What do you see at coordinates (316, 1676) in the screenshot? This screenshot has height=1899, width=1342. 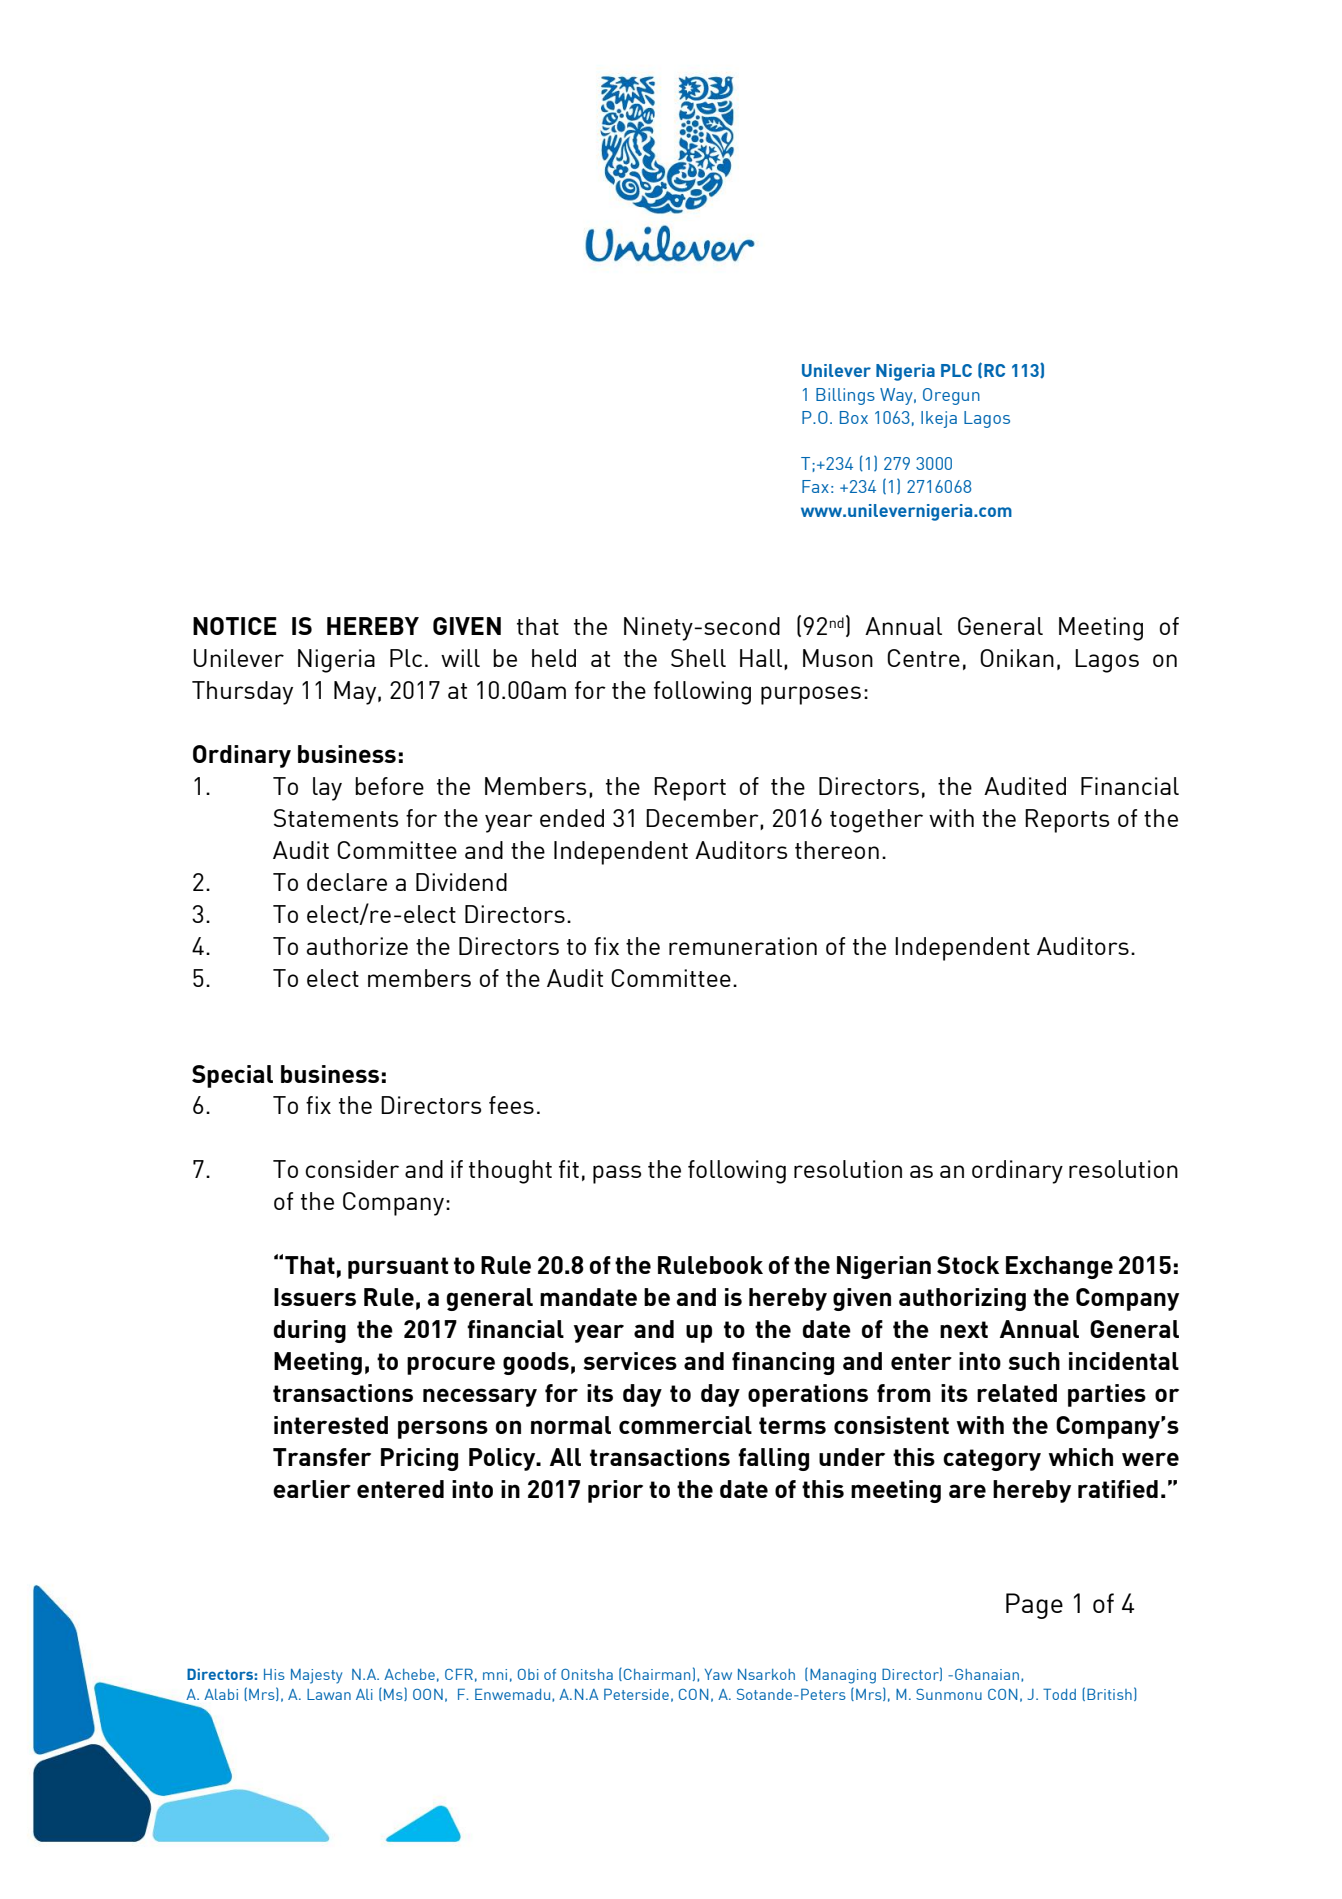 I see `Majesty` at bounding box center [316, 1676].
